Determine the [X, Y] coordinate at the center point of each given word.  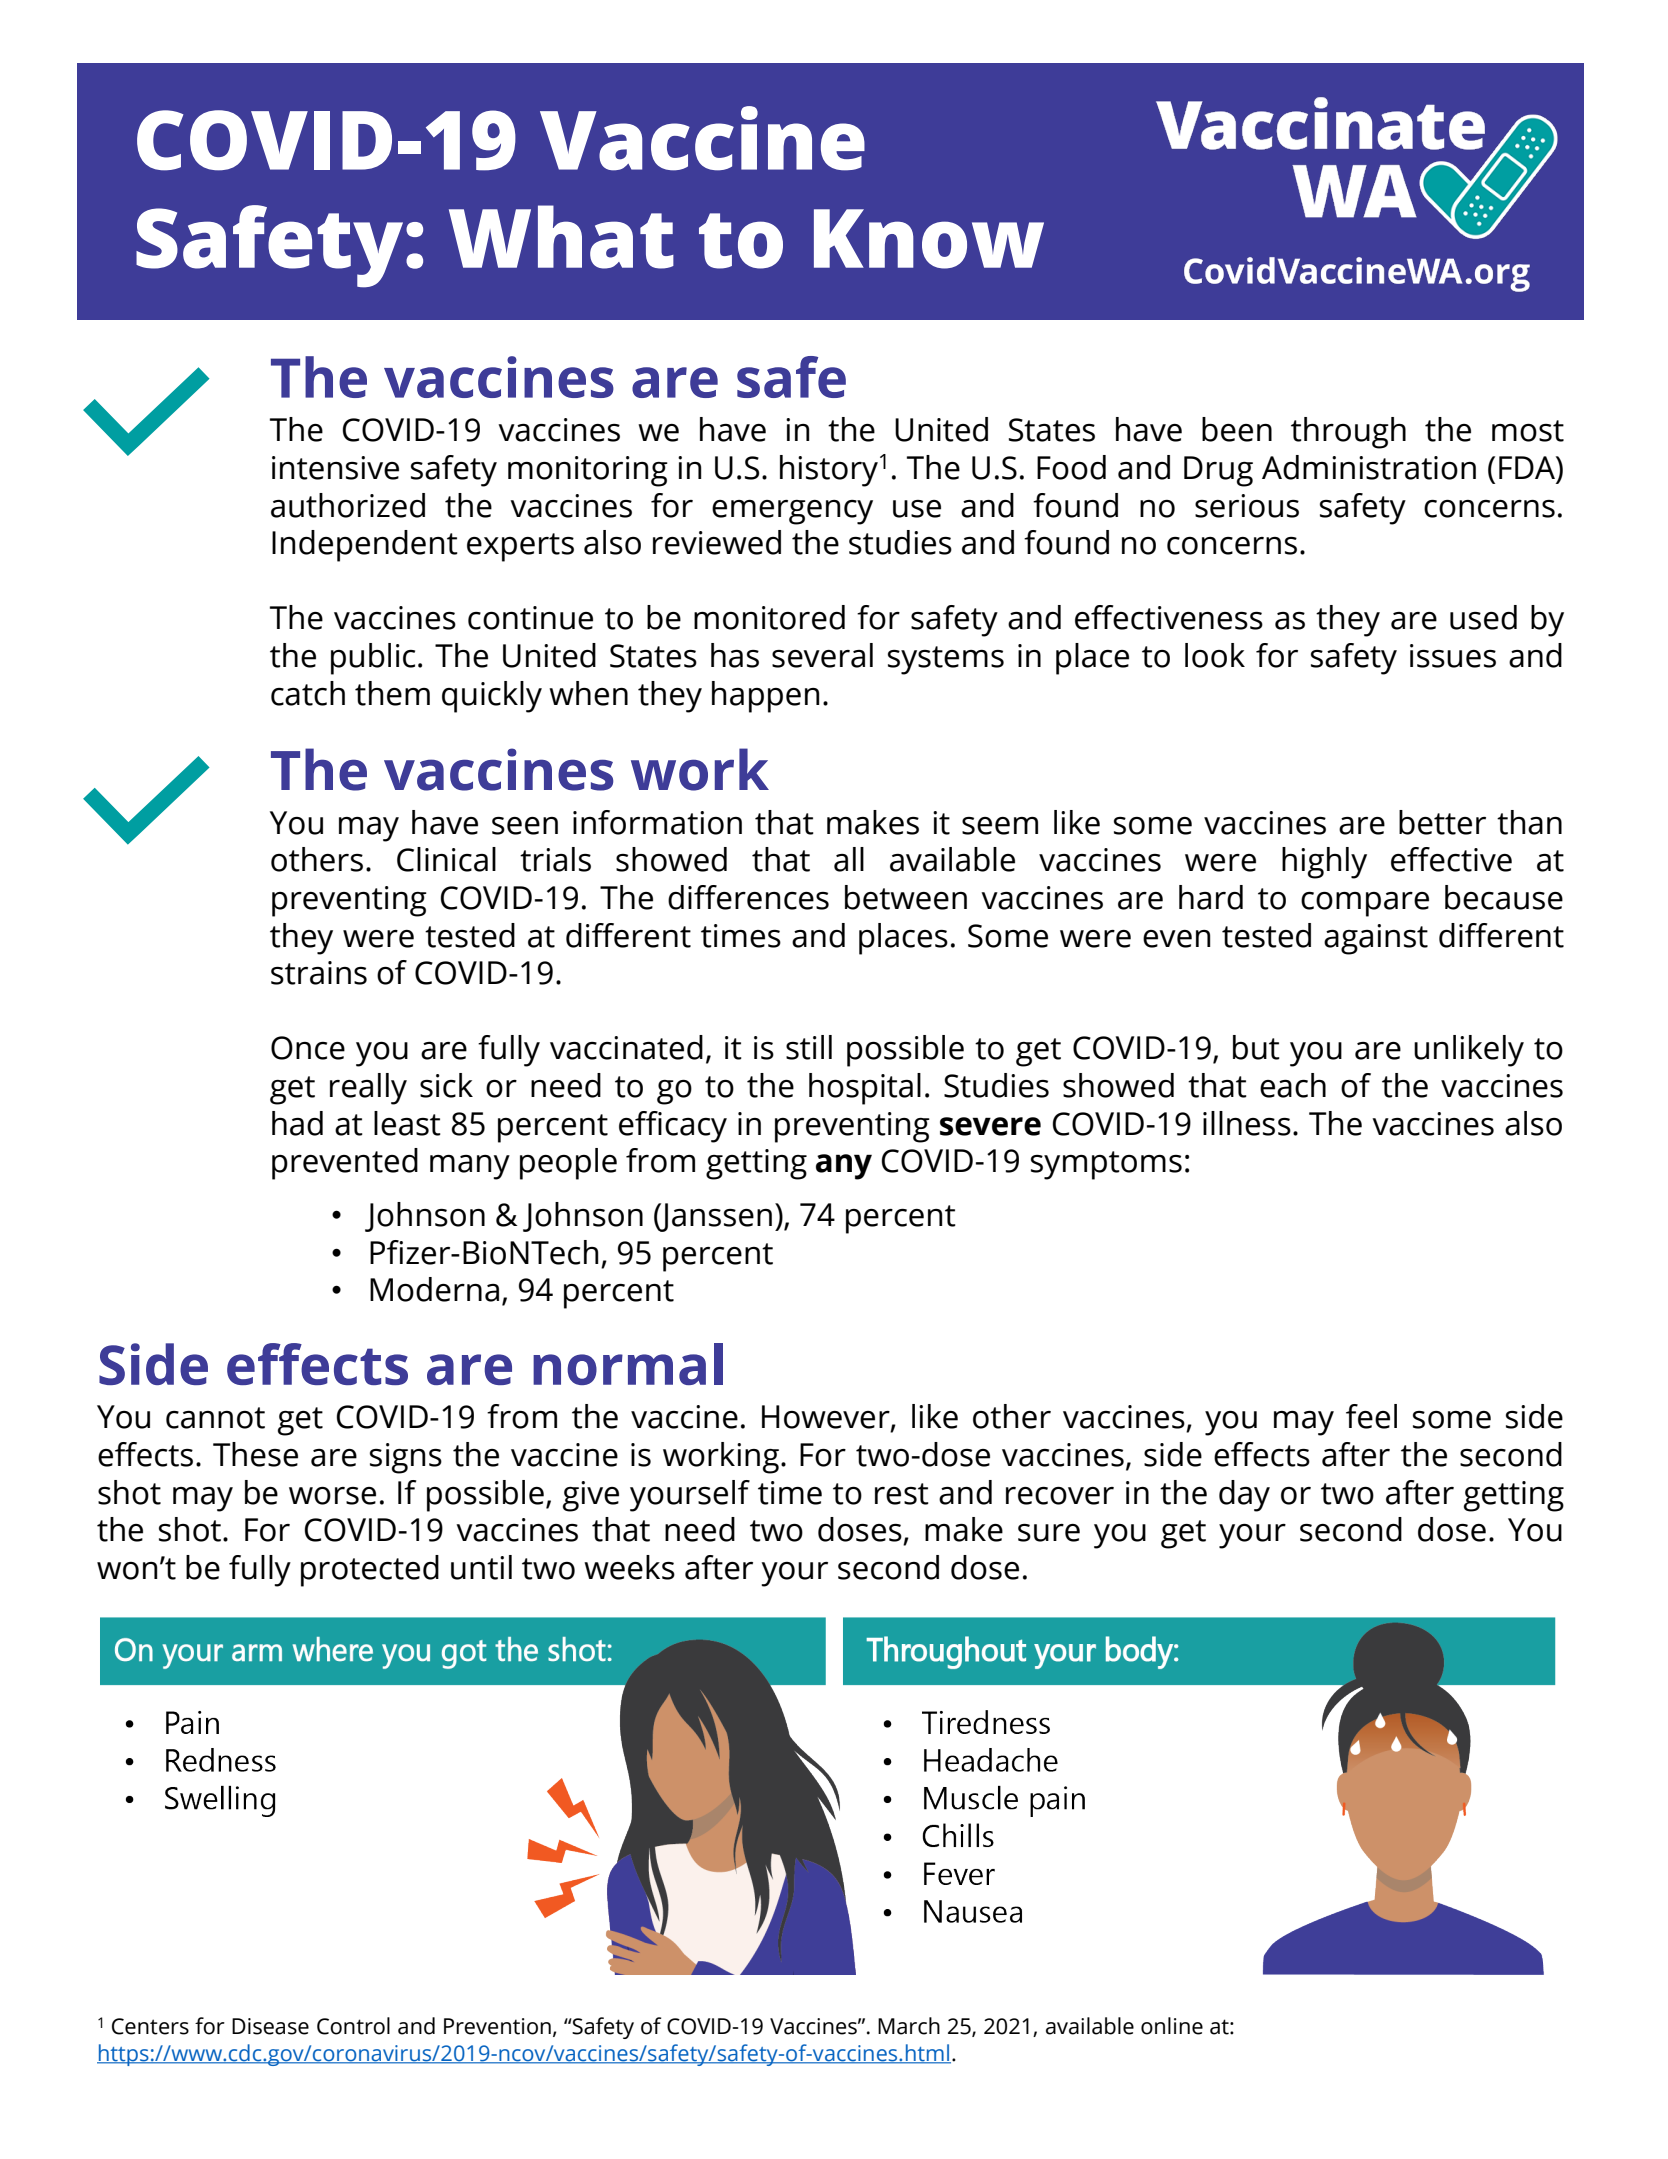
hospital [865, 1089]
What [561, 237]
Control [353, 2026]
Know [929, 239]
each [1293, 1085]
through [1348, 433]
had [297, 1123]
